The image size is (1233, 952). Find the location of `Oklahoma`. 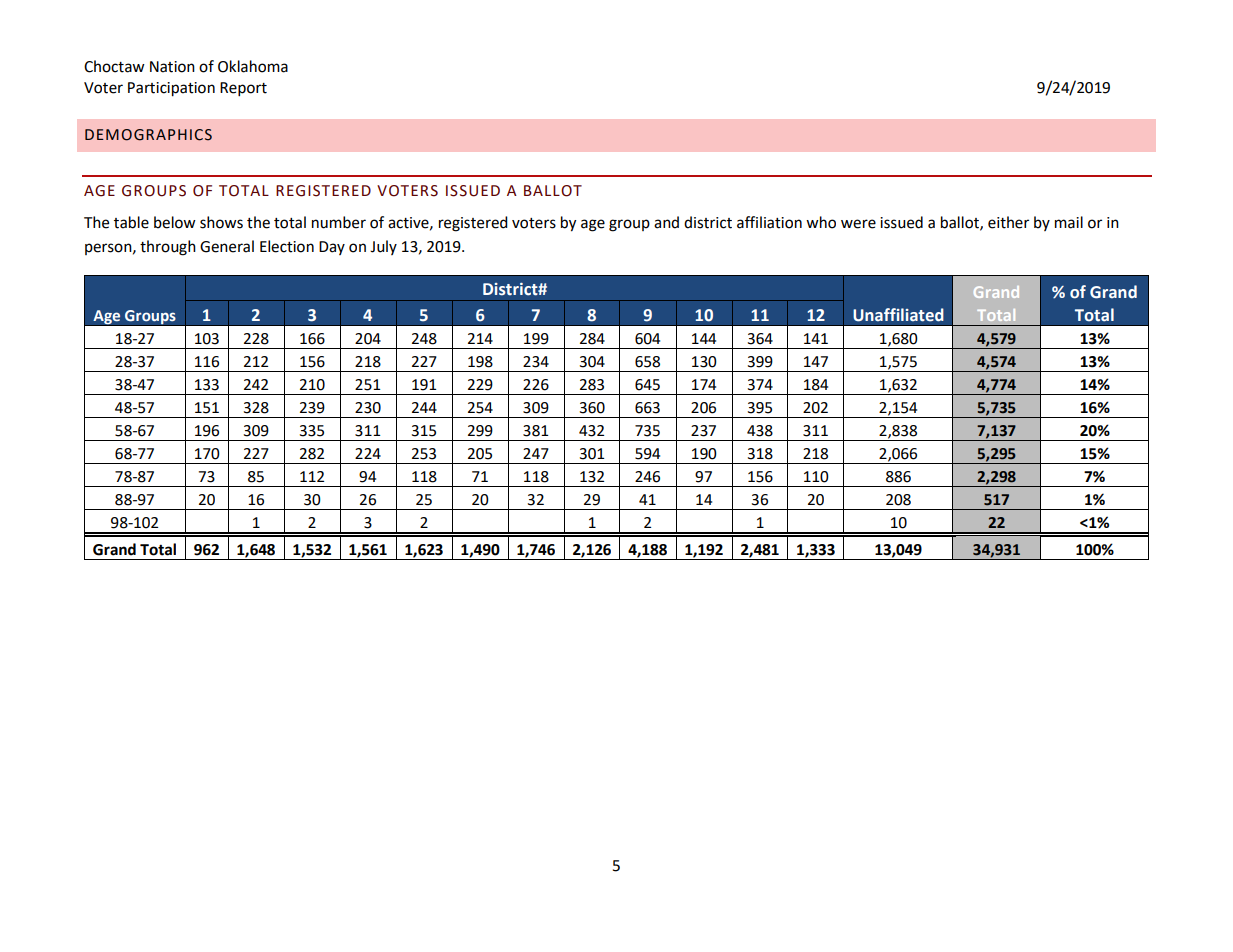

Oklahoma is located at coordinates (253, 66).
